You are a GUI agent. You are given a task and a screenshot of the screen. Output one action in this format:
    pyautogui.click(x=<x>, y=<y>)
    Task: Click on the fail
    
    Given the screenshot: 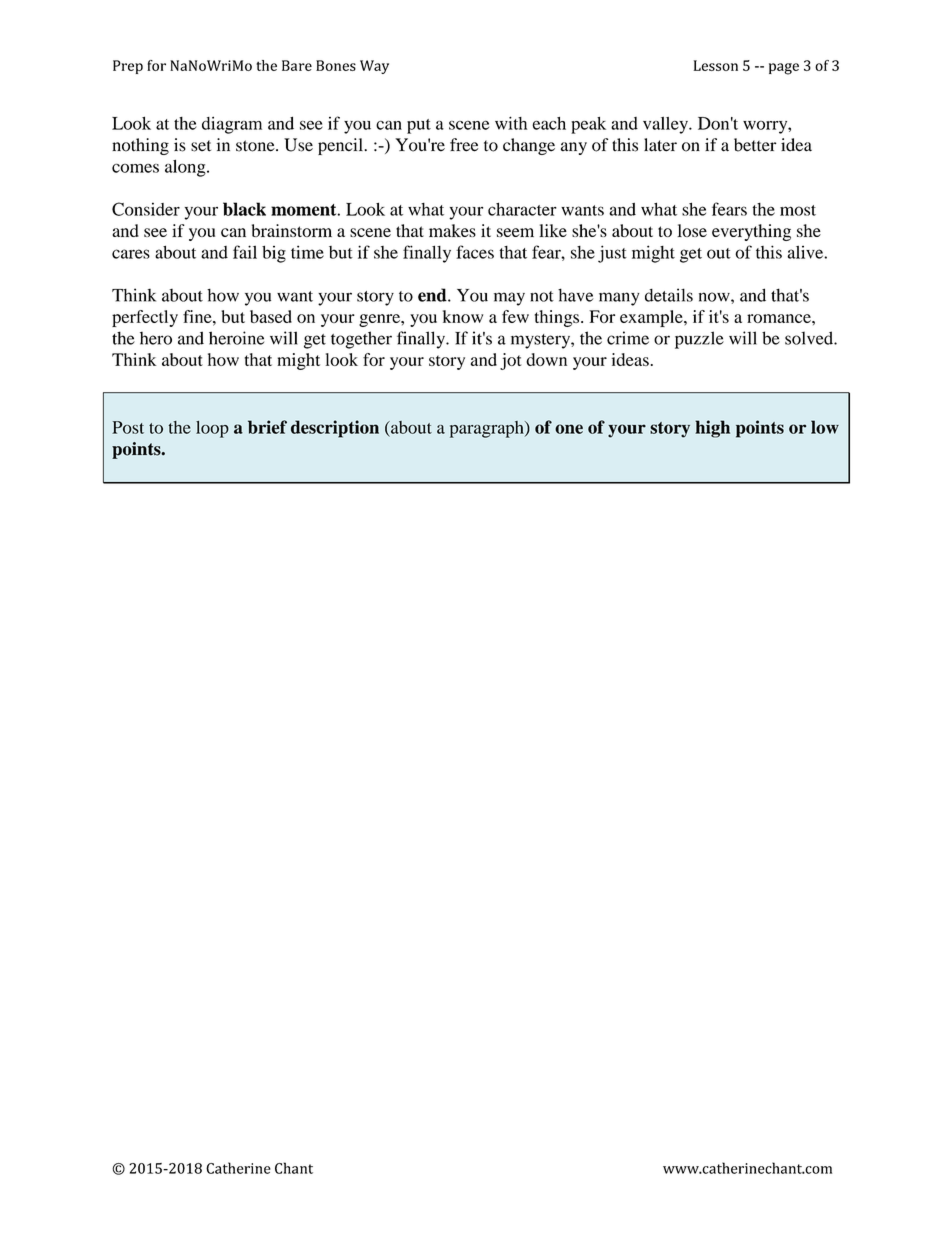 What is the action you would take?
    pyautogui.click(x=245, y=252)
